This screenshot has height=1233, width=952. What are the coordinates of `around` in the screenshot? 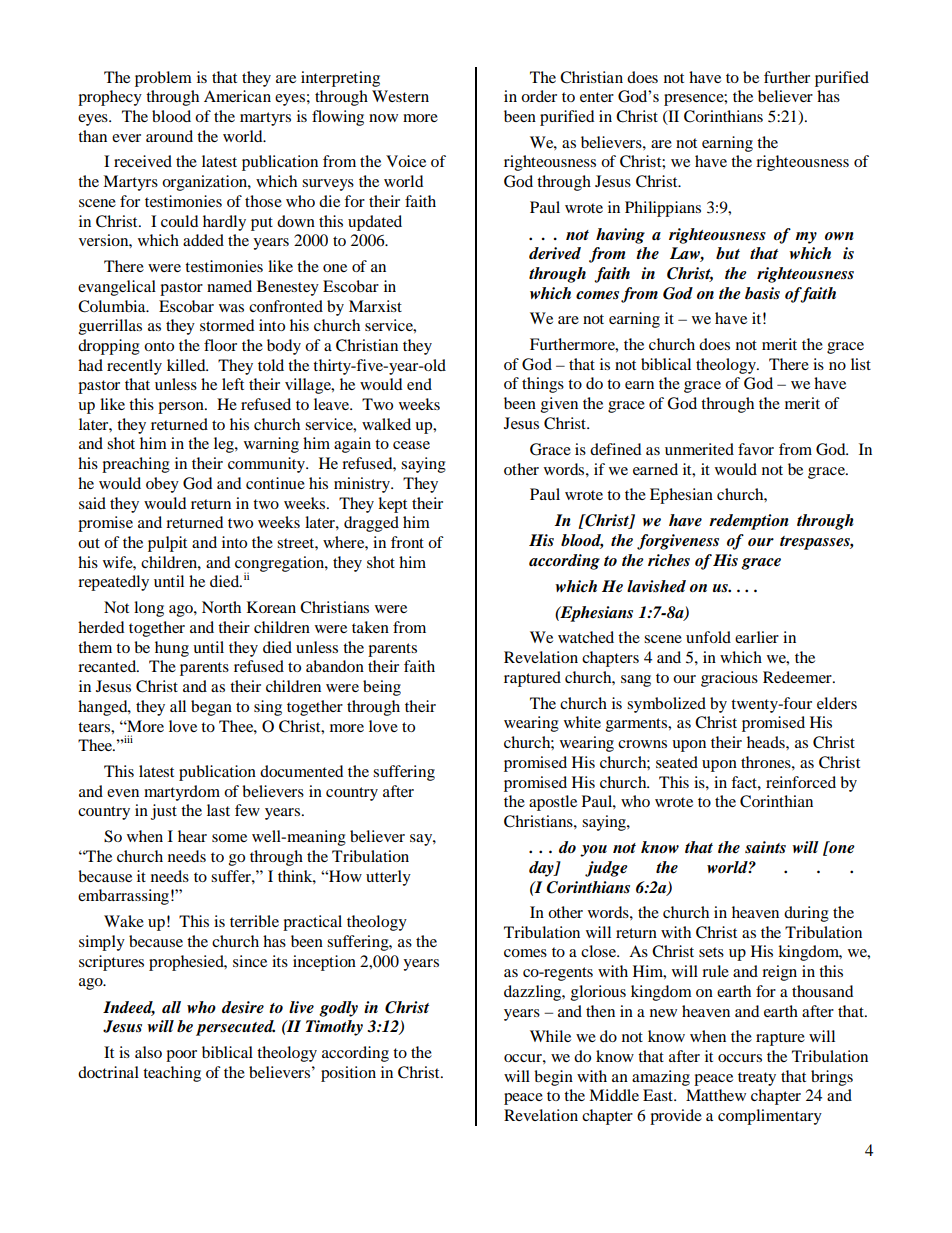 It's located at (169, 136).
